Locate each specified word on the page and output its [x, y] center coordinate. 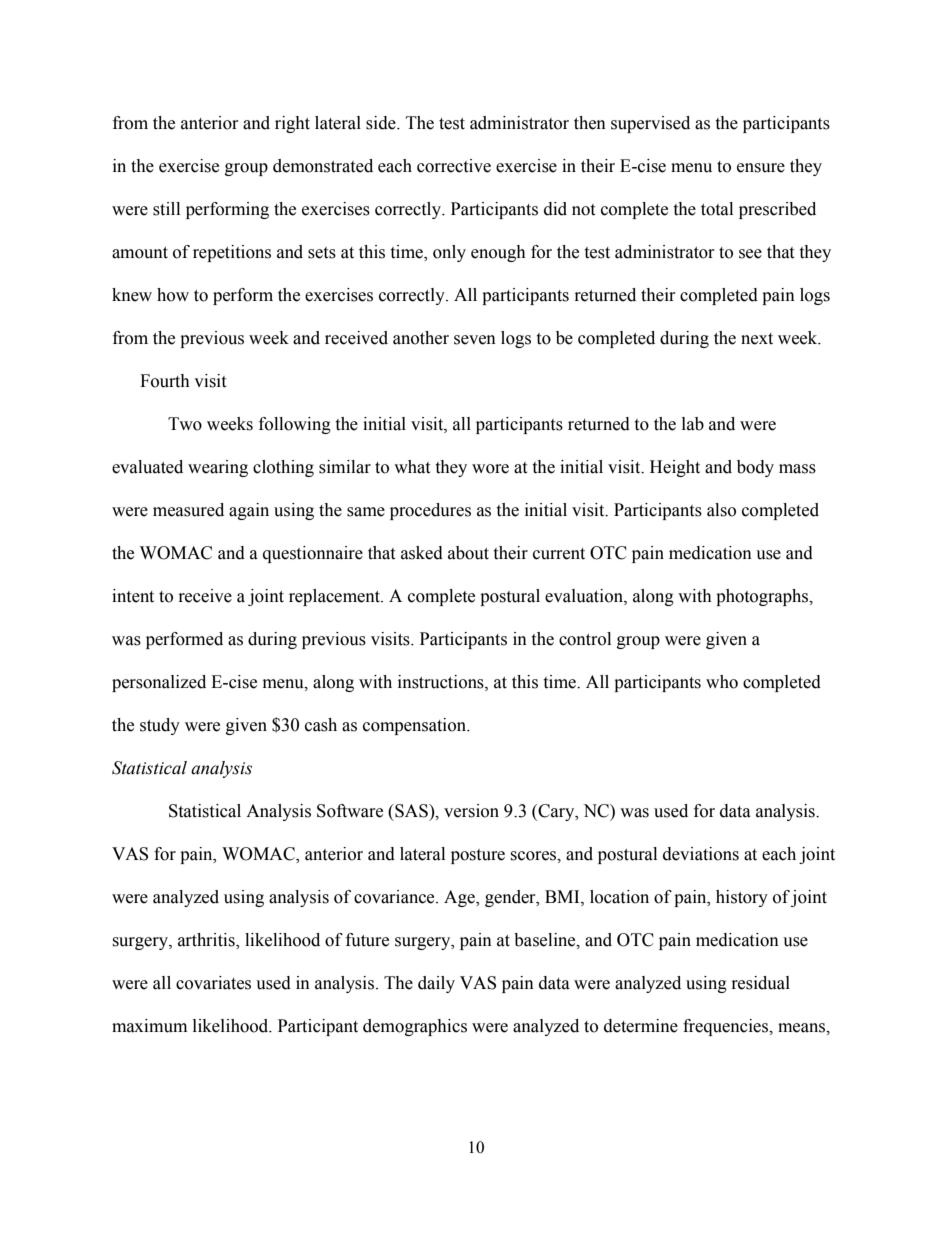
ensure [761, 168]
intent [133, 596]
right [292, 124]
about [468, 553]
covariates [213, 983]
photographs [763, 597]
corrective [454, 166]
